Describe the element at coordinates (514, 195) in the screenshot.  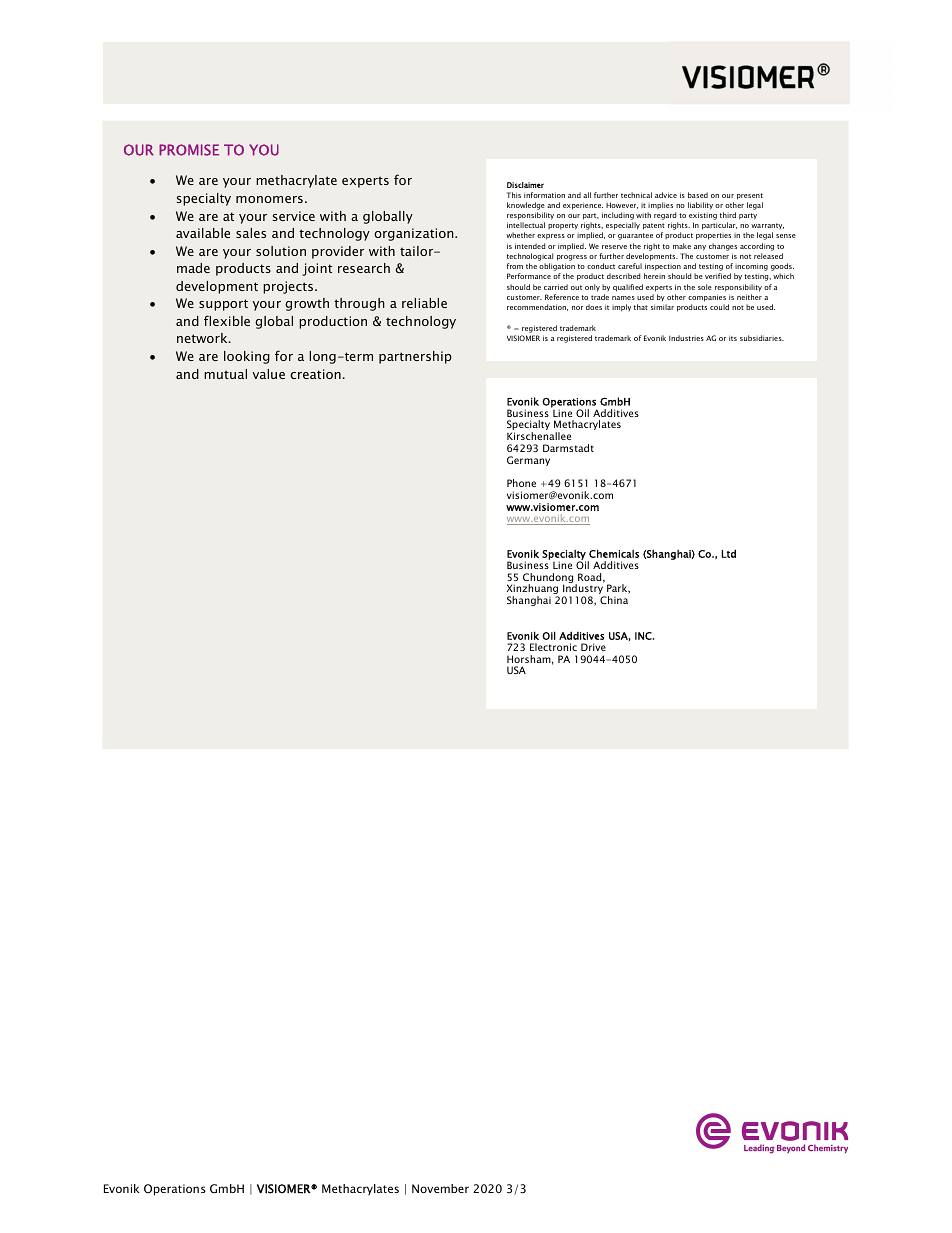
I see `This` at that location.
